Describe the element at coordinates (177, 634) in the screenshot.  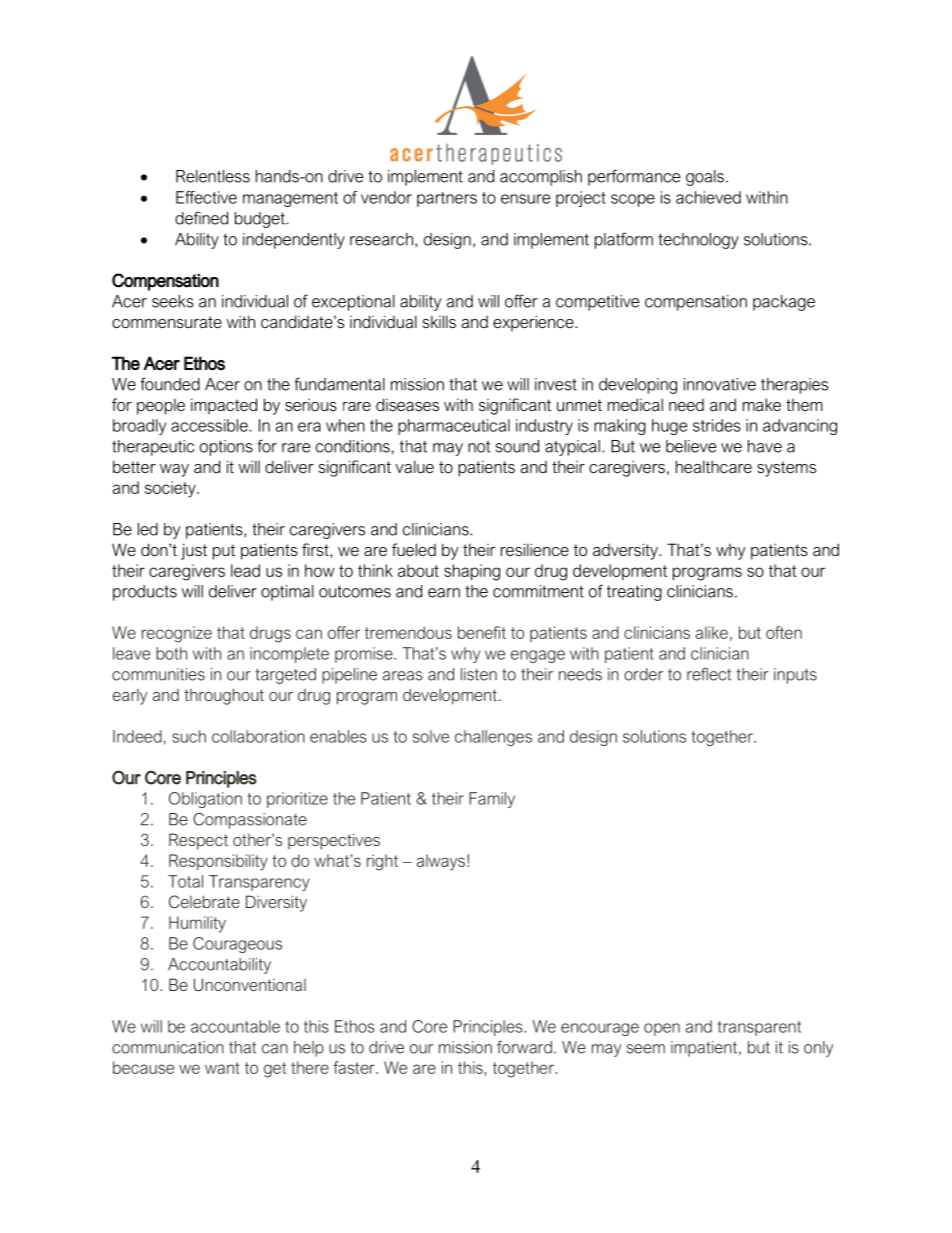
I see `recognize` at that location.
